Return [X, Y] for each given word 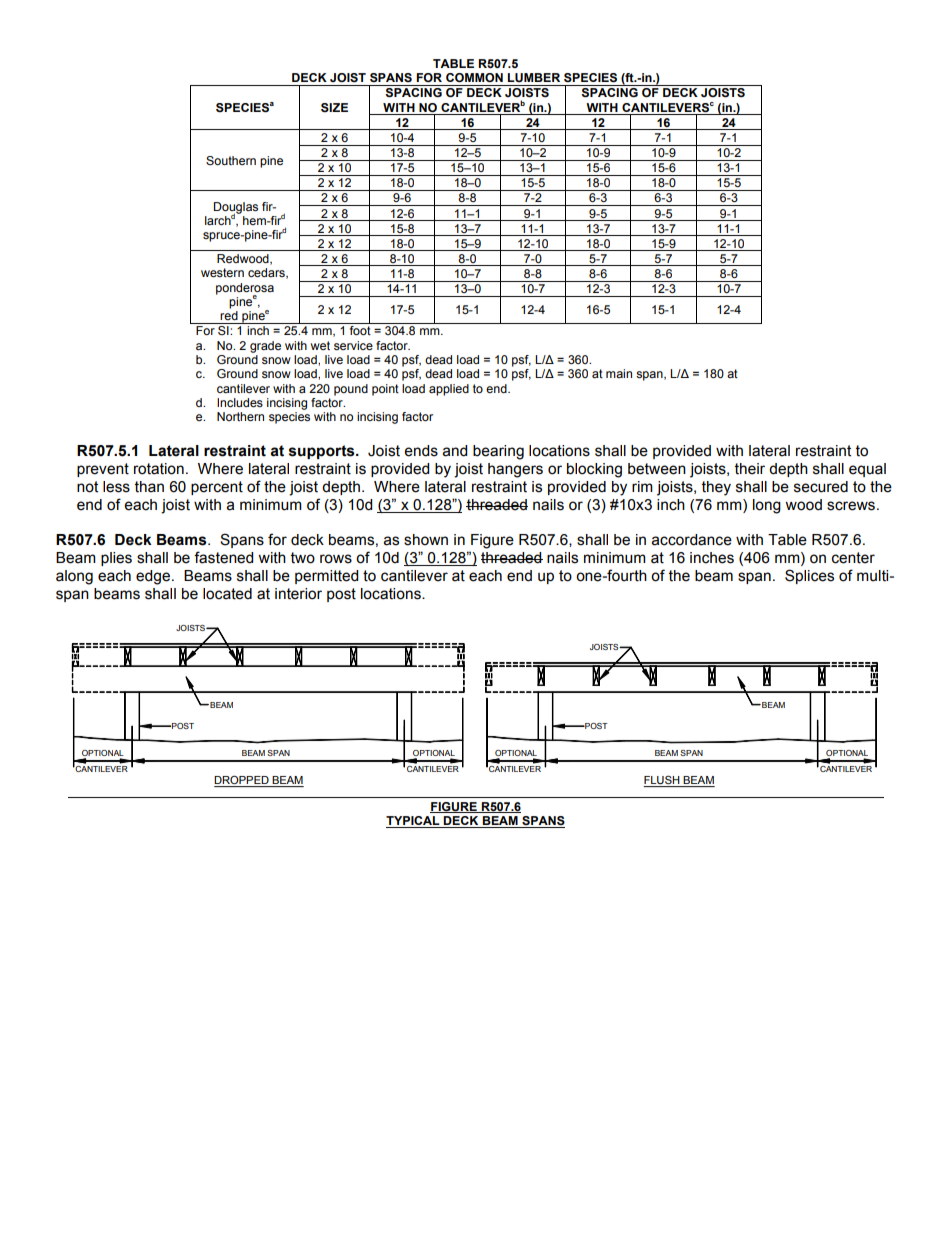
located [227, 594]
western [222, 272]
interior [298, 594]
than [149, 487]
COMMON [474, 77]
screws [851, 506]
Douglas [236, 209]
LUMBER [534, 78]
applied [449, 390]
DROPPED [242, 781]
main [619, 373]
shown [426, 540]
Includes [240, 402]
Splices [809, 576]
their [750, 469]
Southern [231, 160]
